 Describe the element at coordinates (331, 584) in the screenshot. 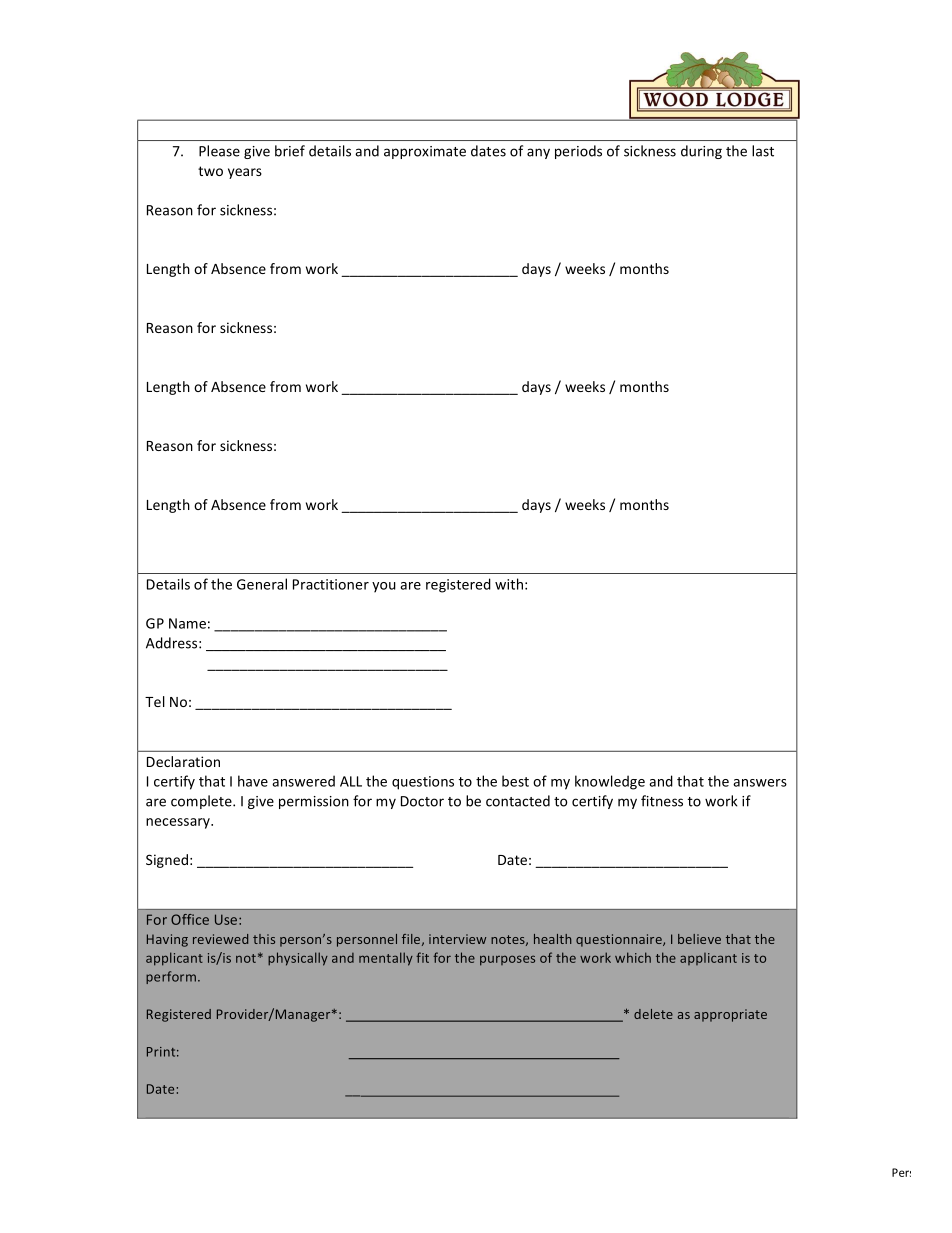

I see `Practitioner` at that location.
